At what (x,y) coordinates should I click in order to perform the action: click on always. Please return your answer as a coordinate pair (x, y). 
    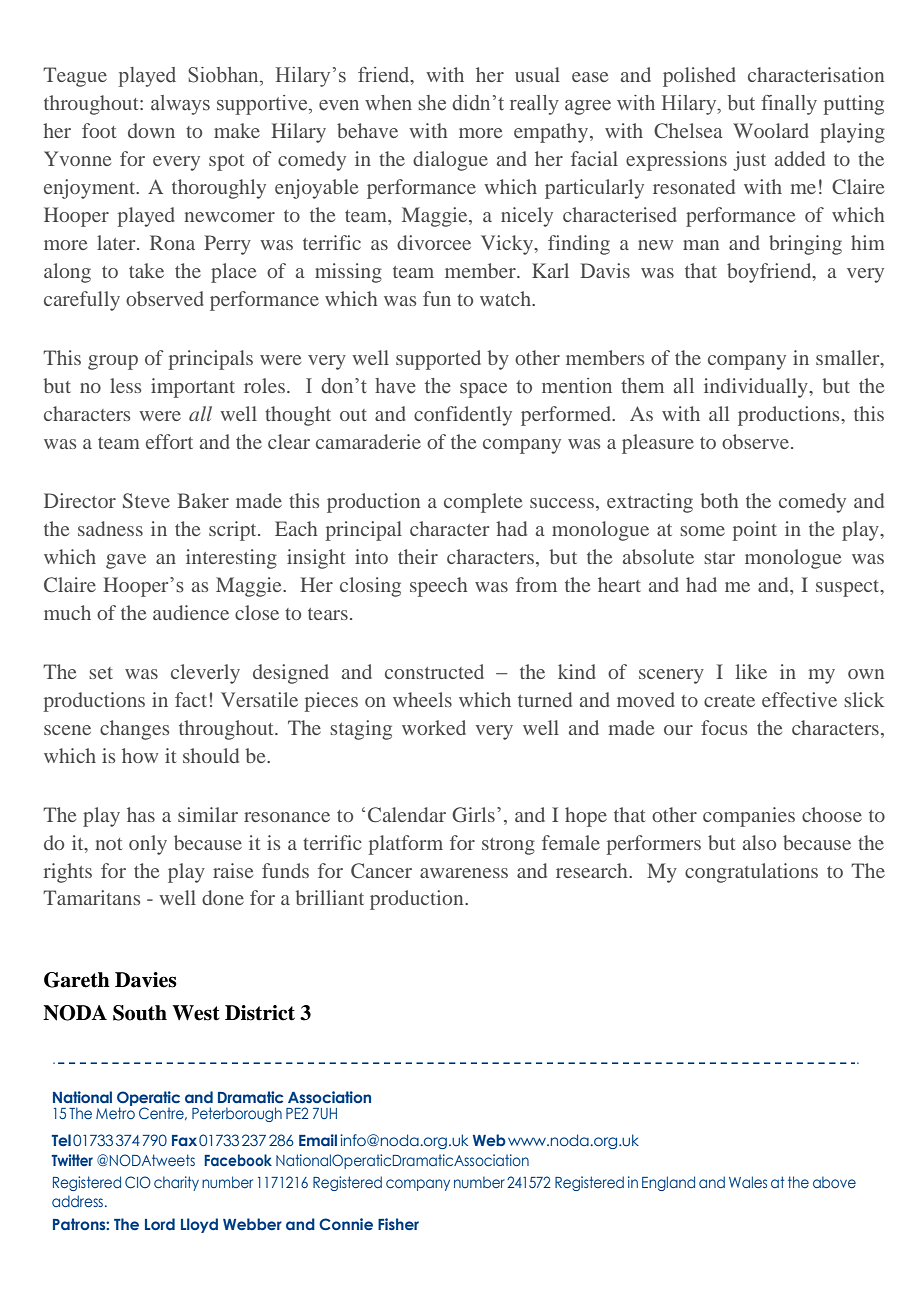
    Looking at the image, I should click on (180, 105).
